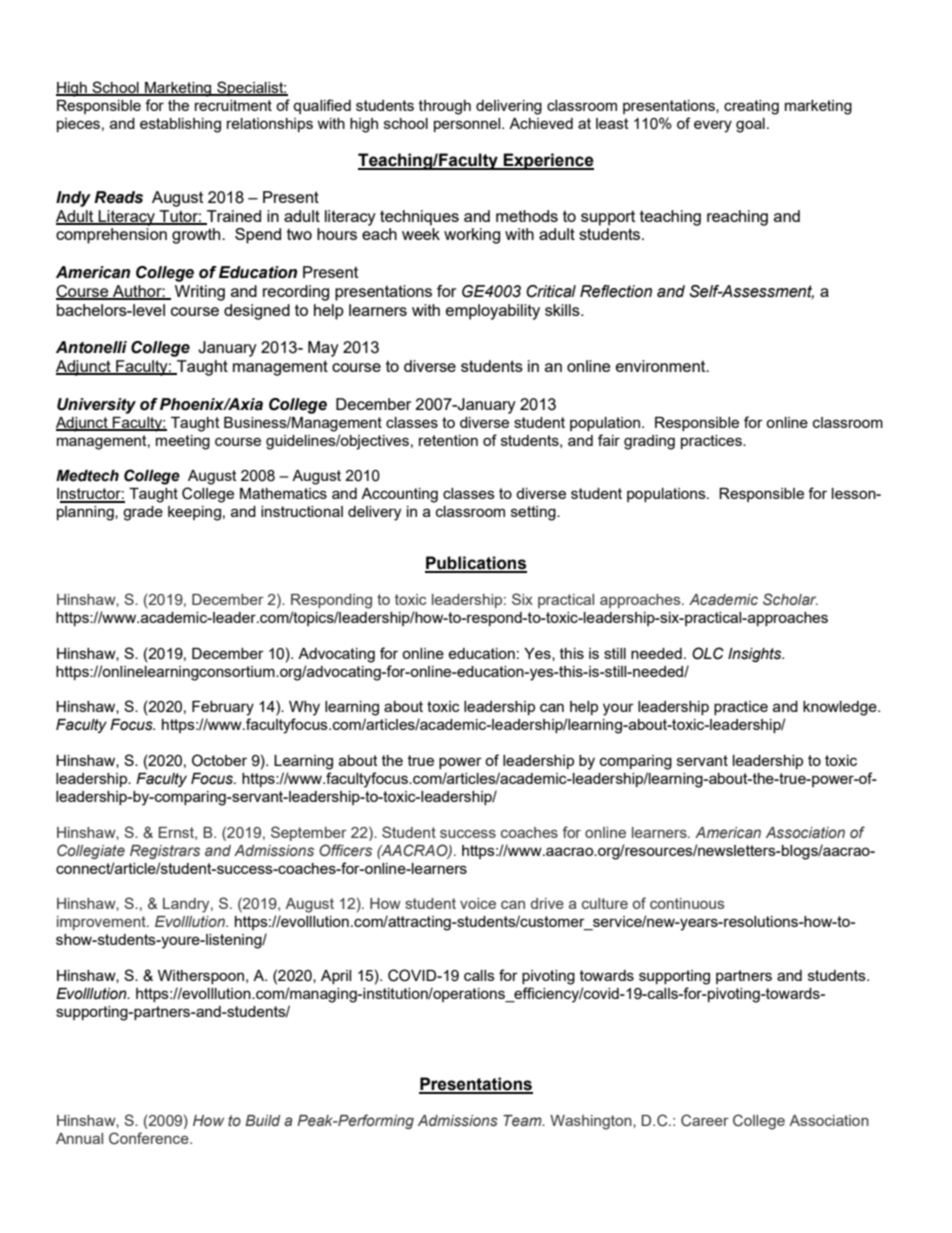 The image size is (952, 1233). Describe the element at coordinates (96, 406) in the document. I see `University` at that location.
